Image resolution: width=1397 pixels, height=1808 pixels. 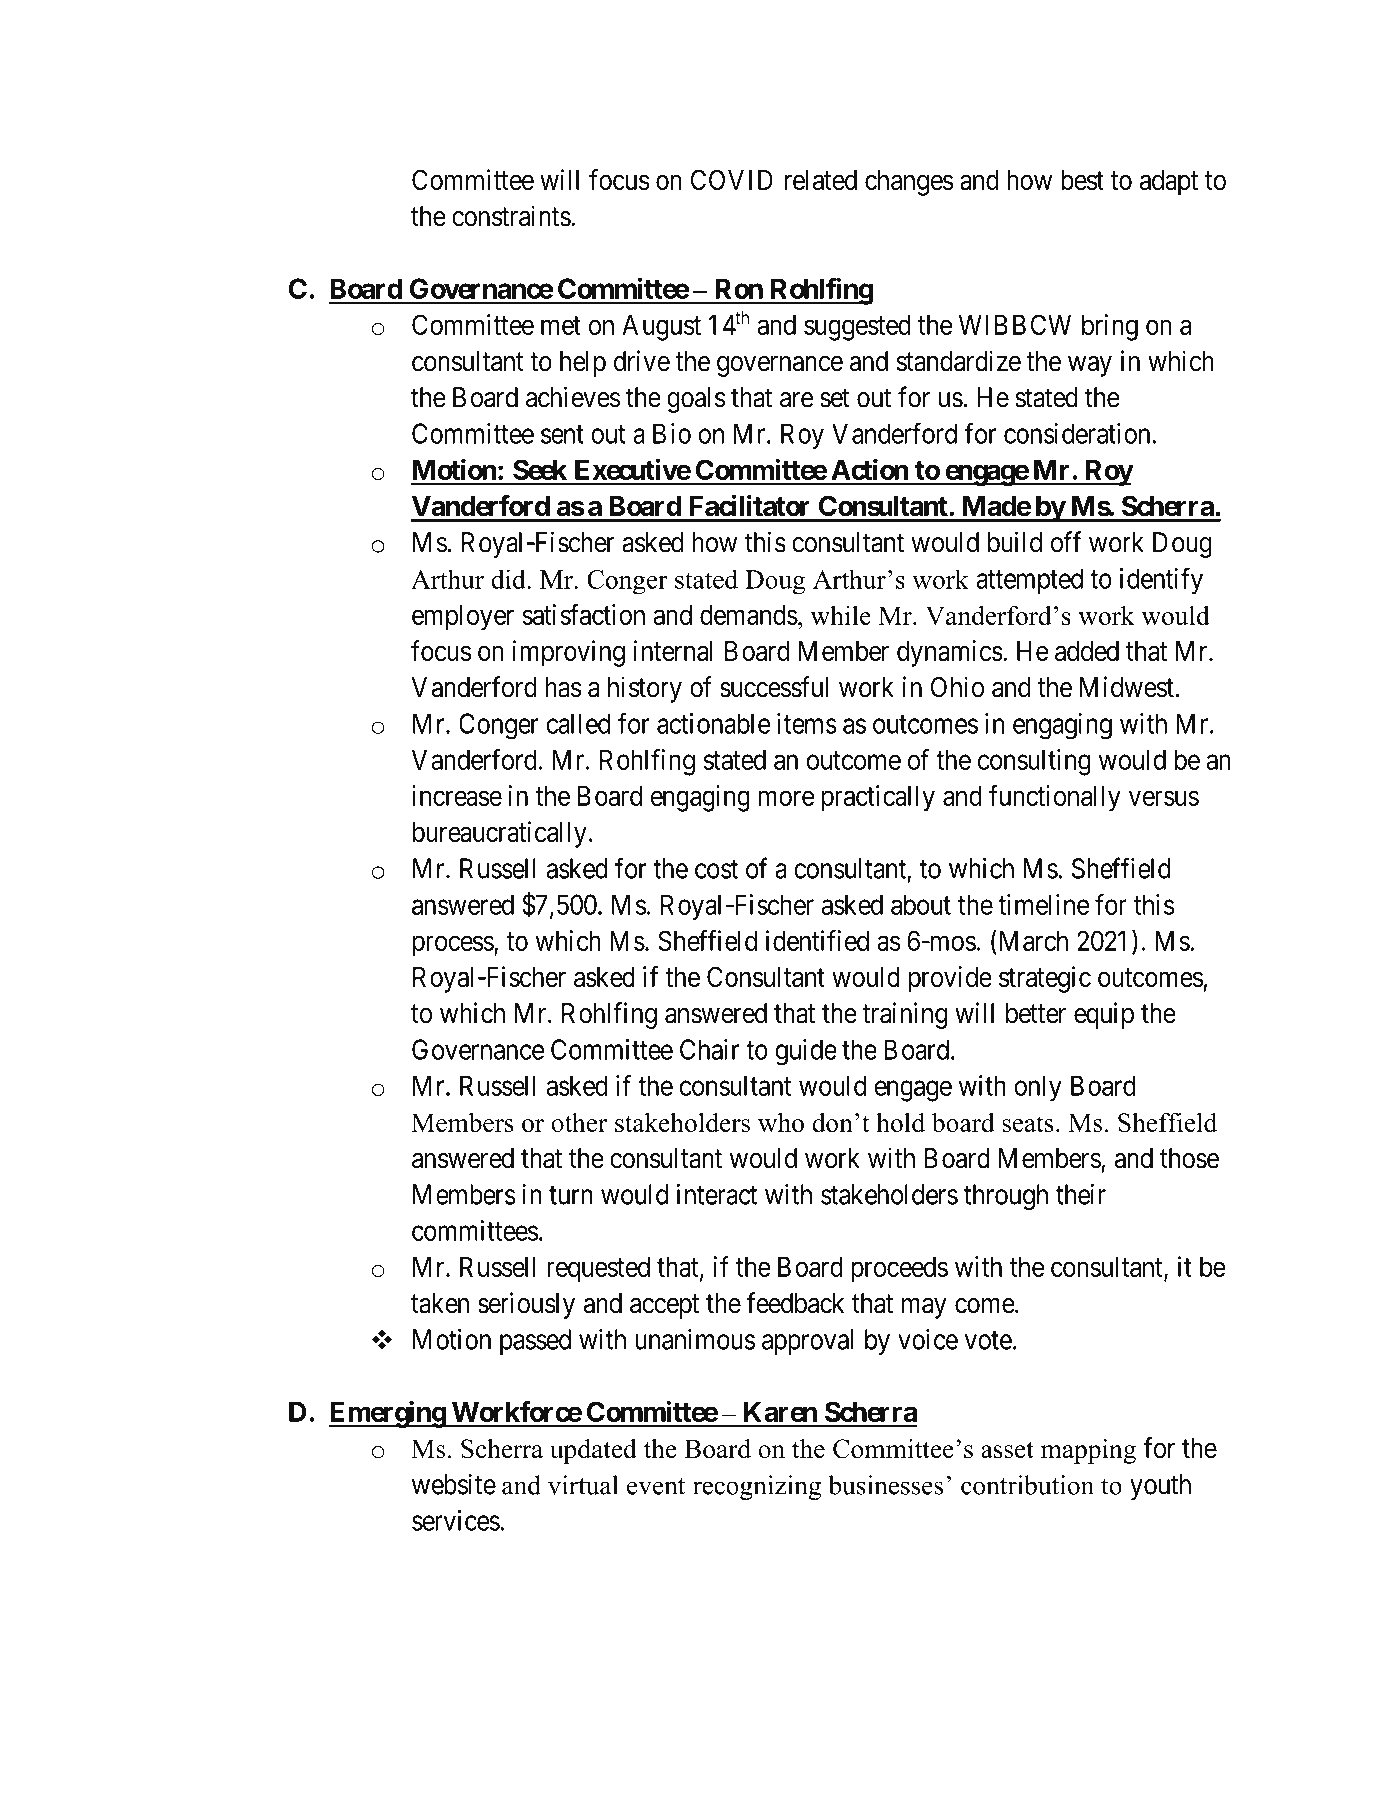 I want to click on increase, so click(x=457, y=795).
